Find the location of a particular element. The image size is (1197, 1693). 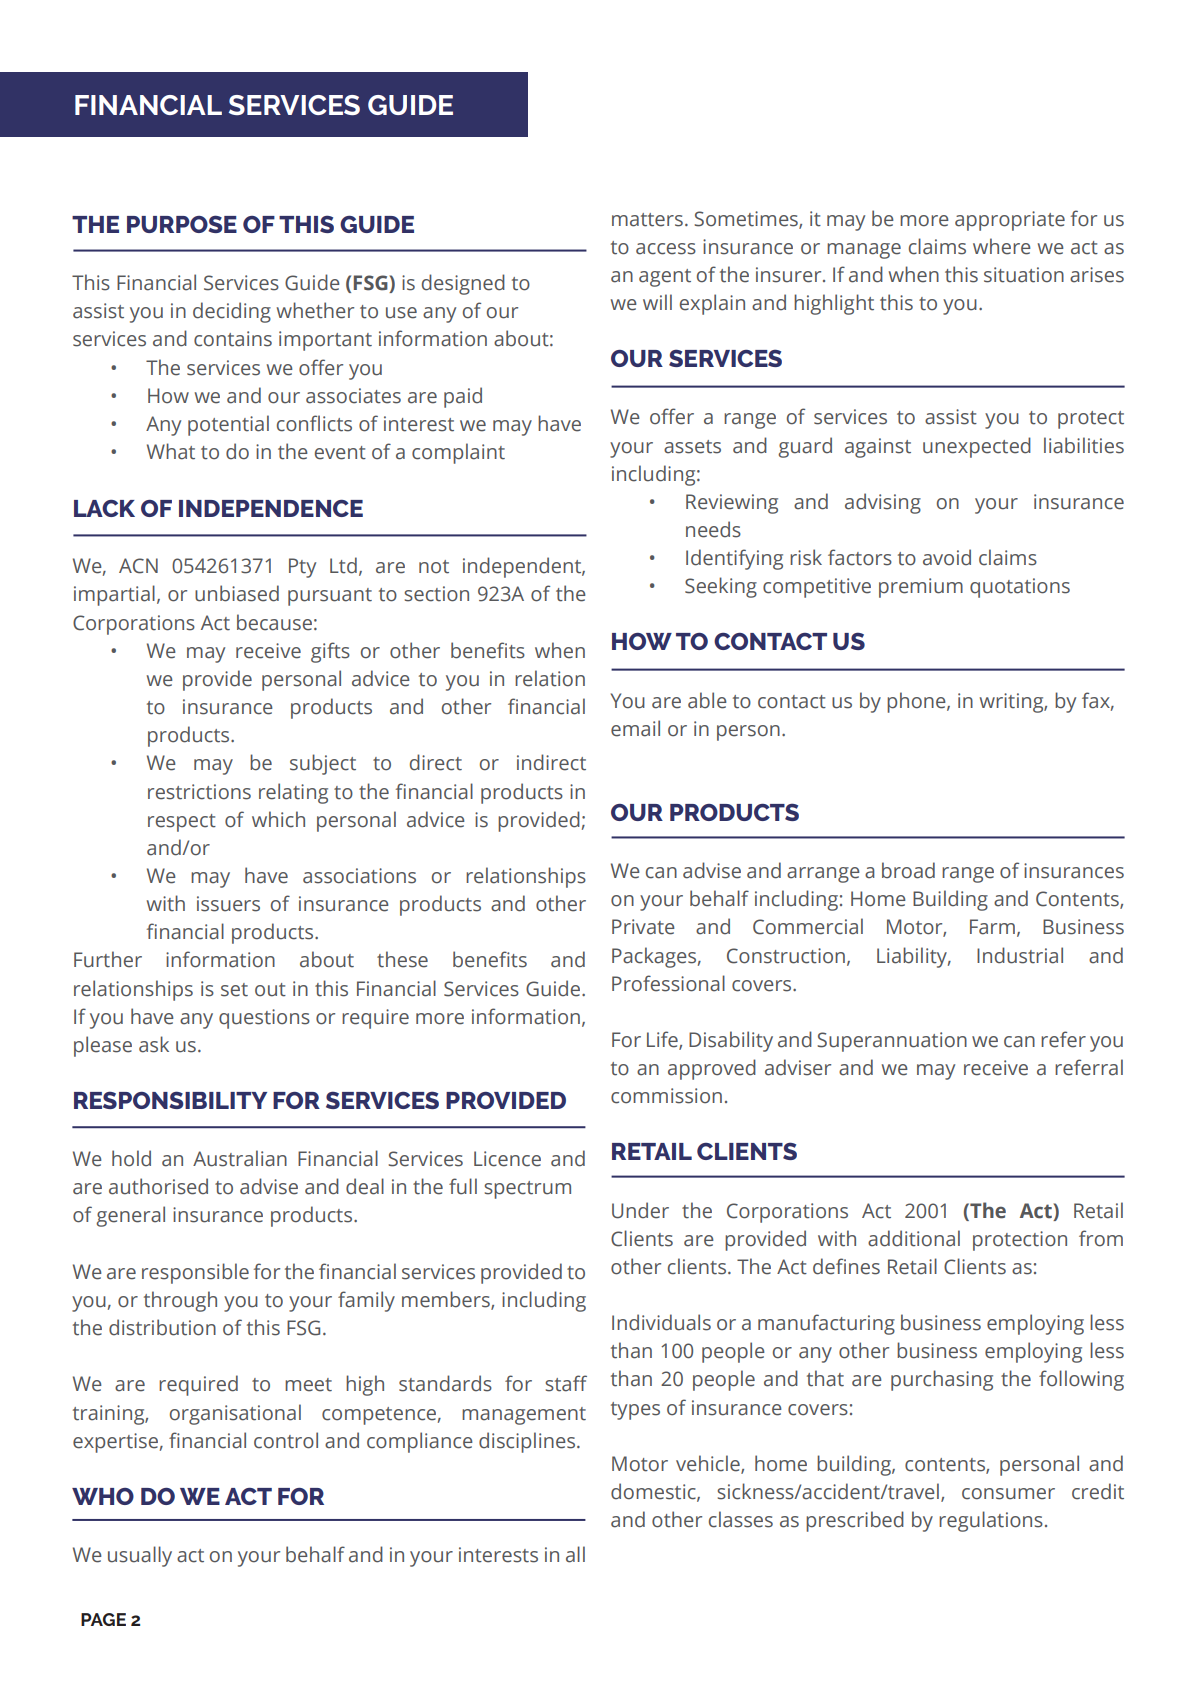

avoid is located at coordinates (947, 557).
